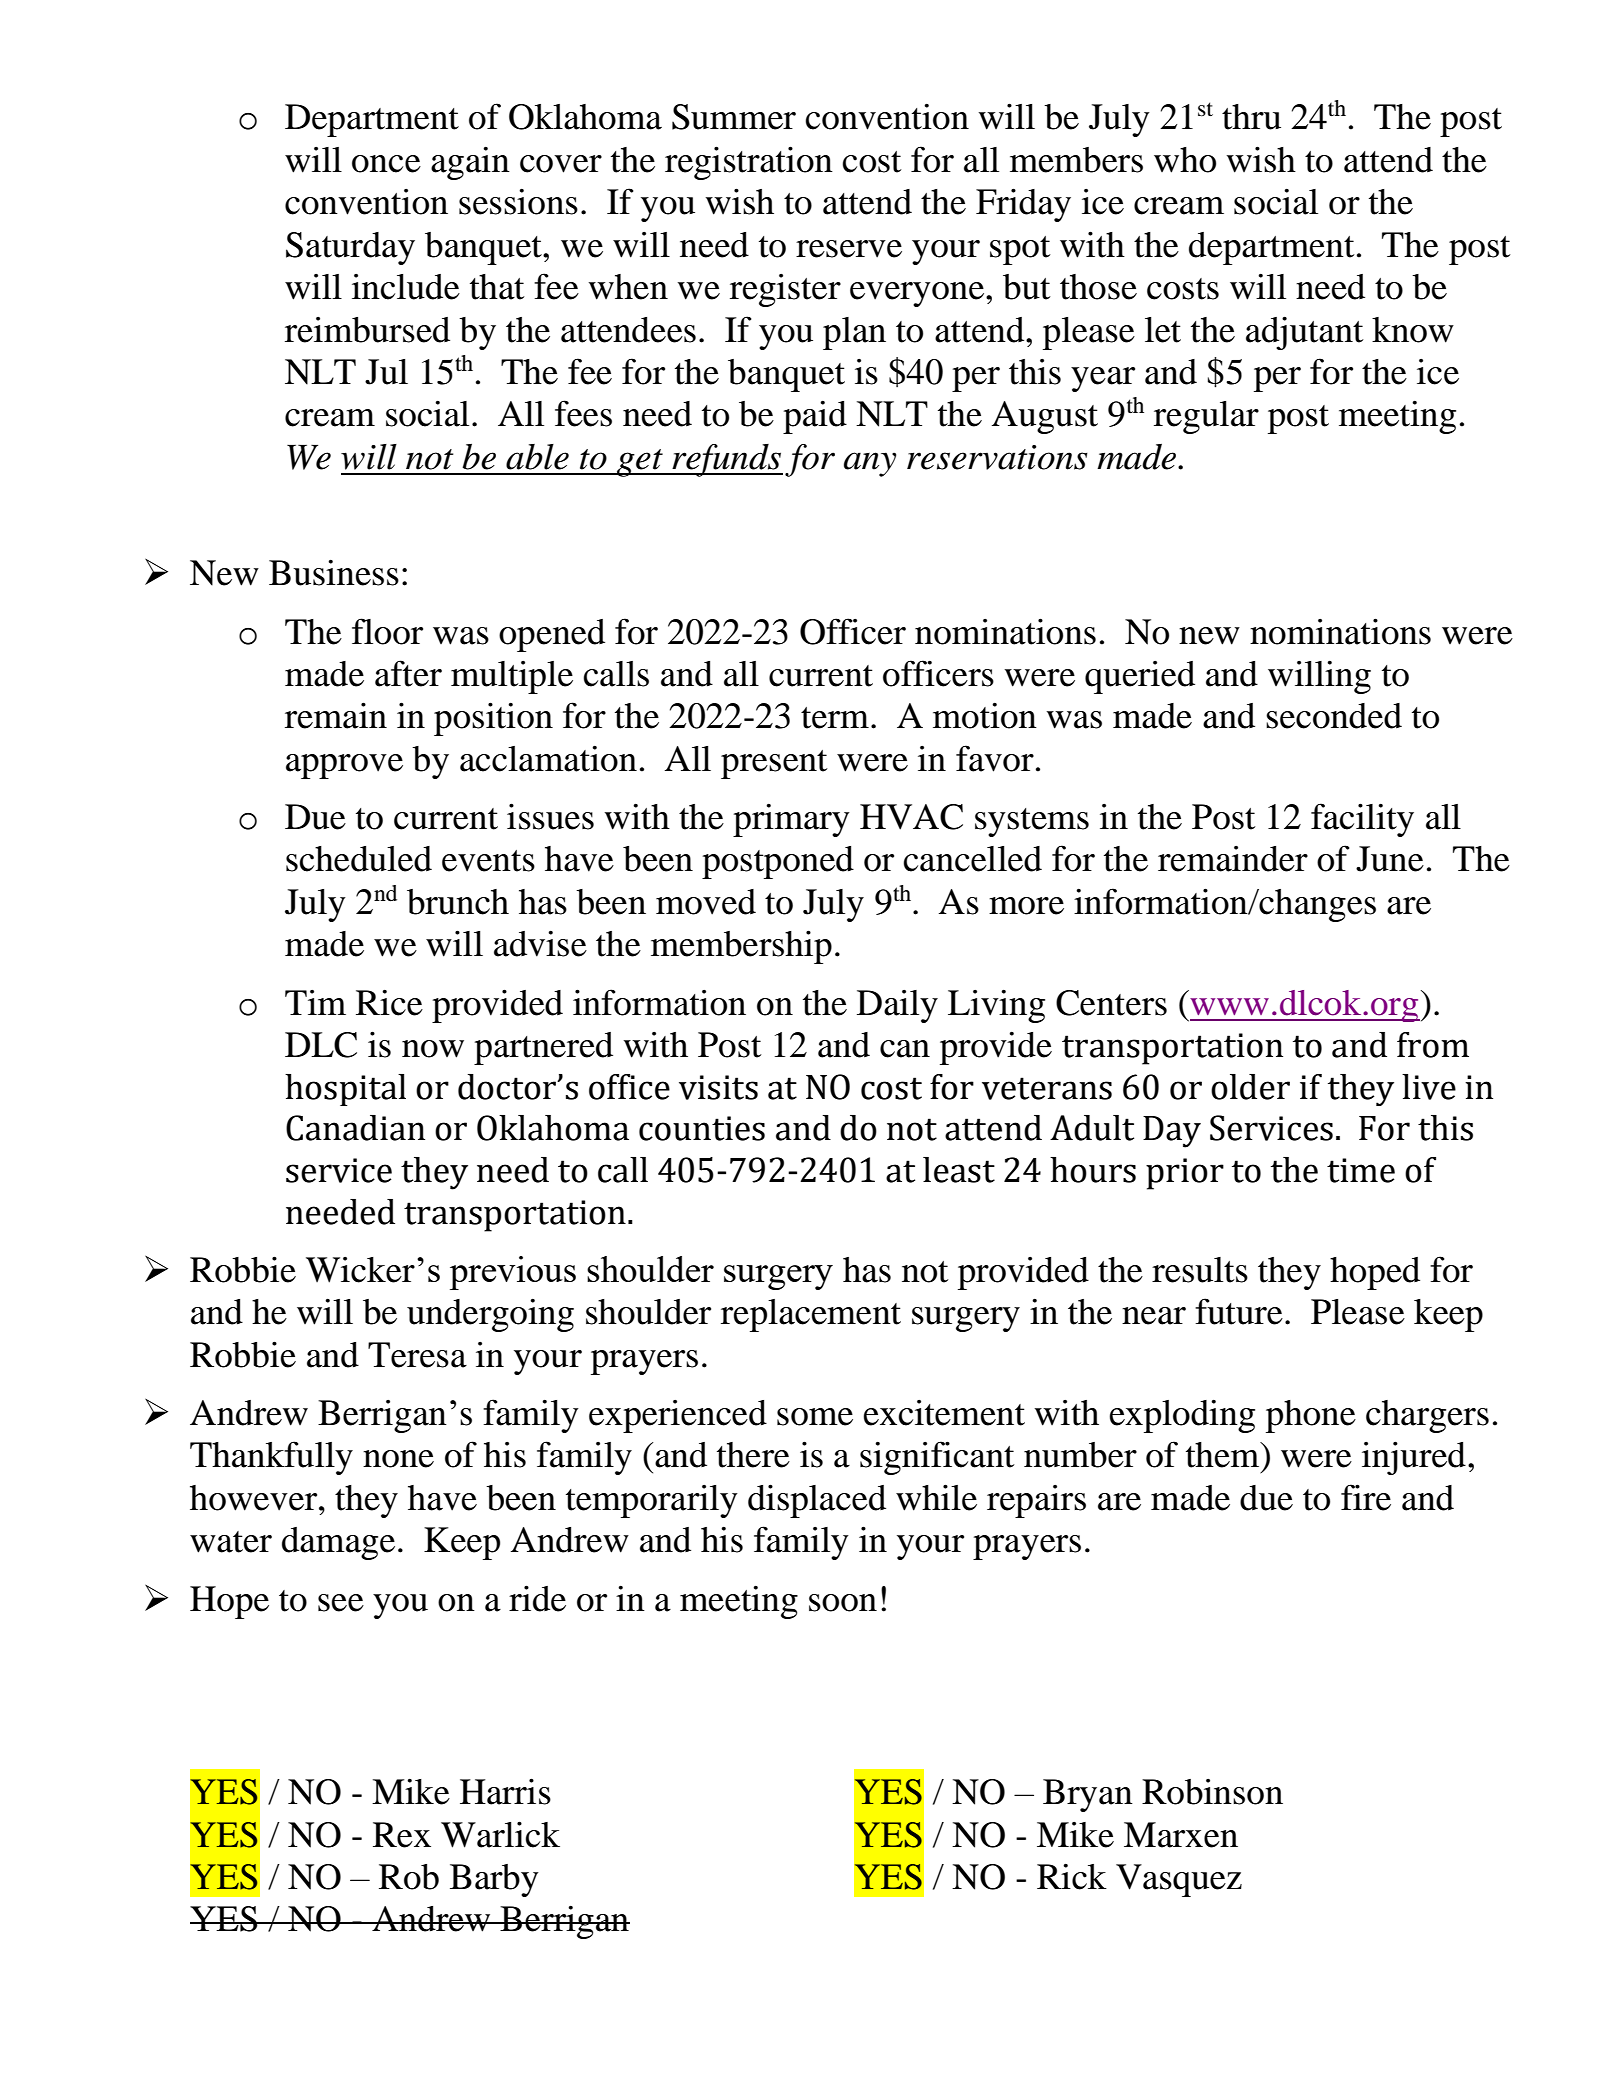 The height and width of the document is (2087, 1613). I want to click on once, so click(386, 164).
